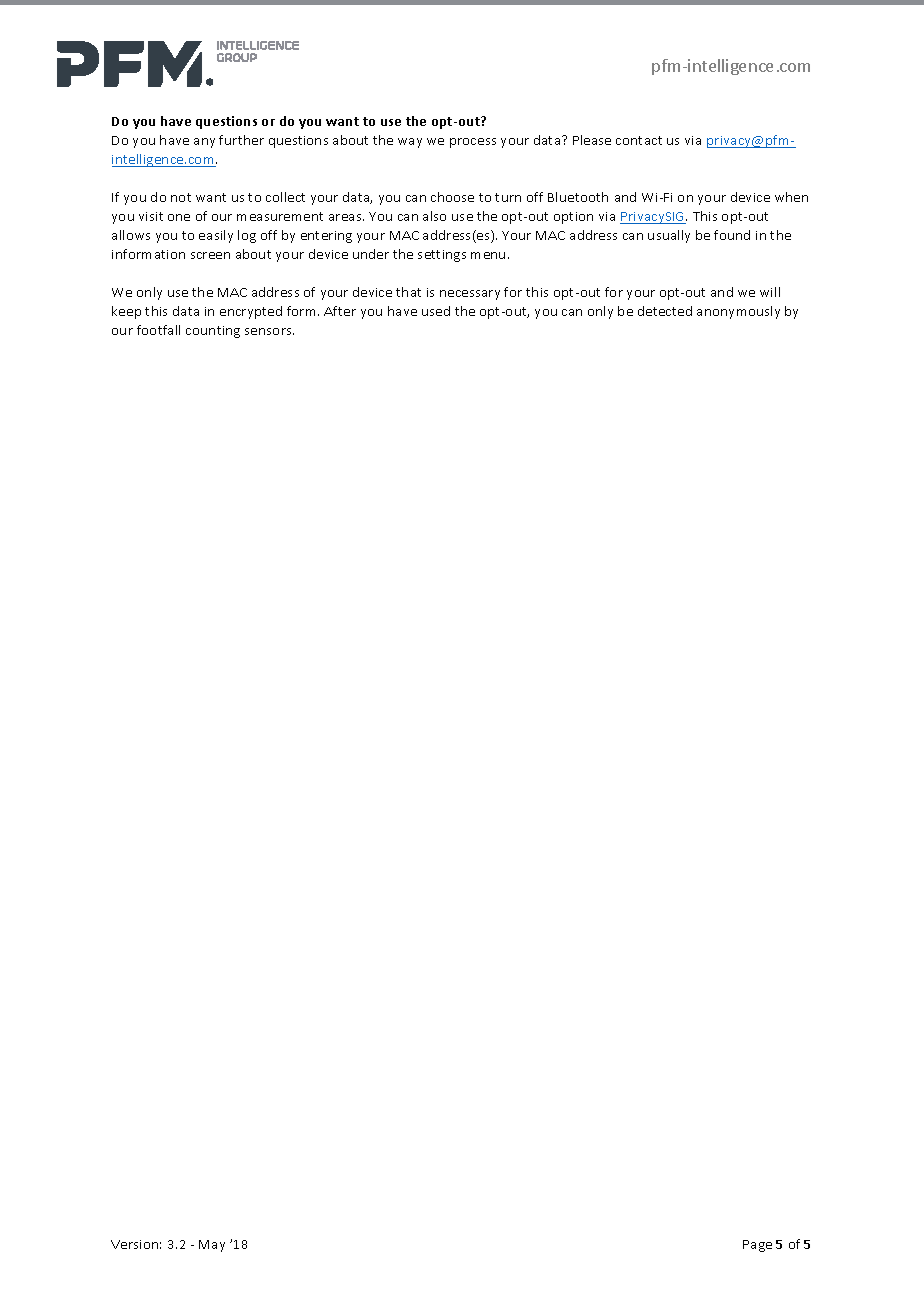 The height and width of the page is (1308, 924). I want to click on anonymously, so click(738, 312).
